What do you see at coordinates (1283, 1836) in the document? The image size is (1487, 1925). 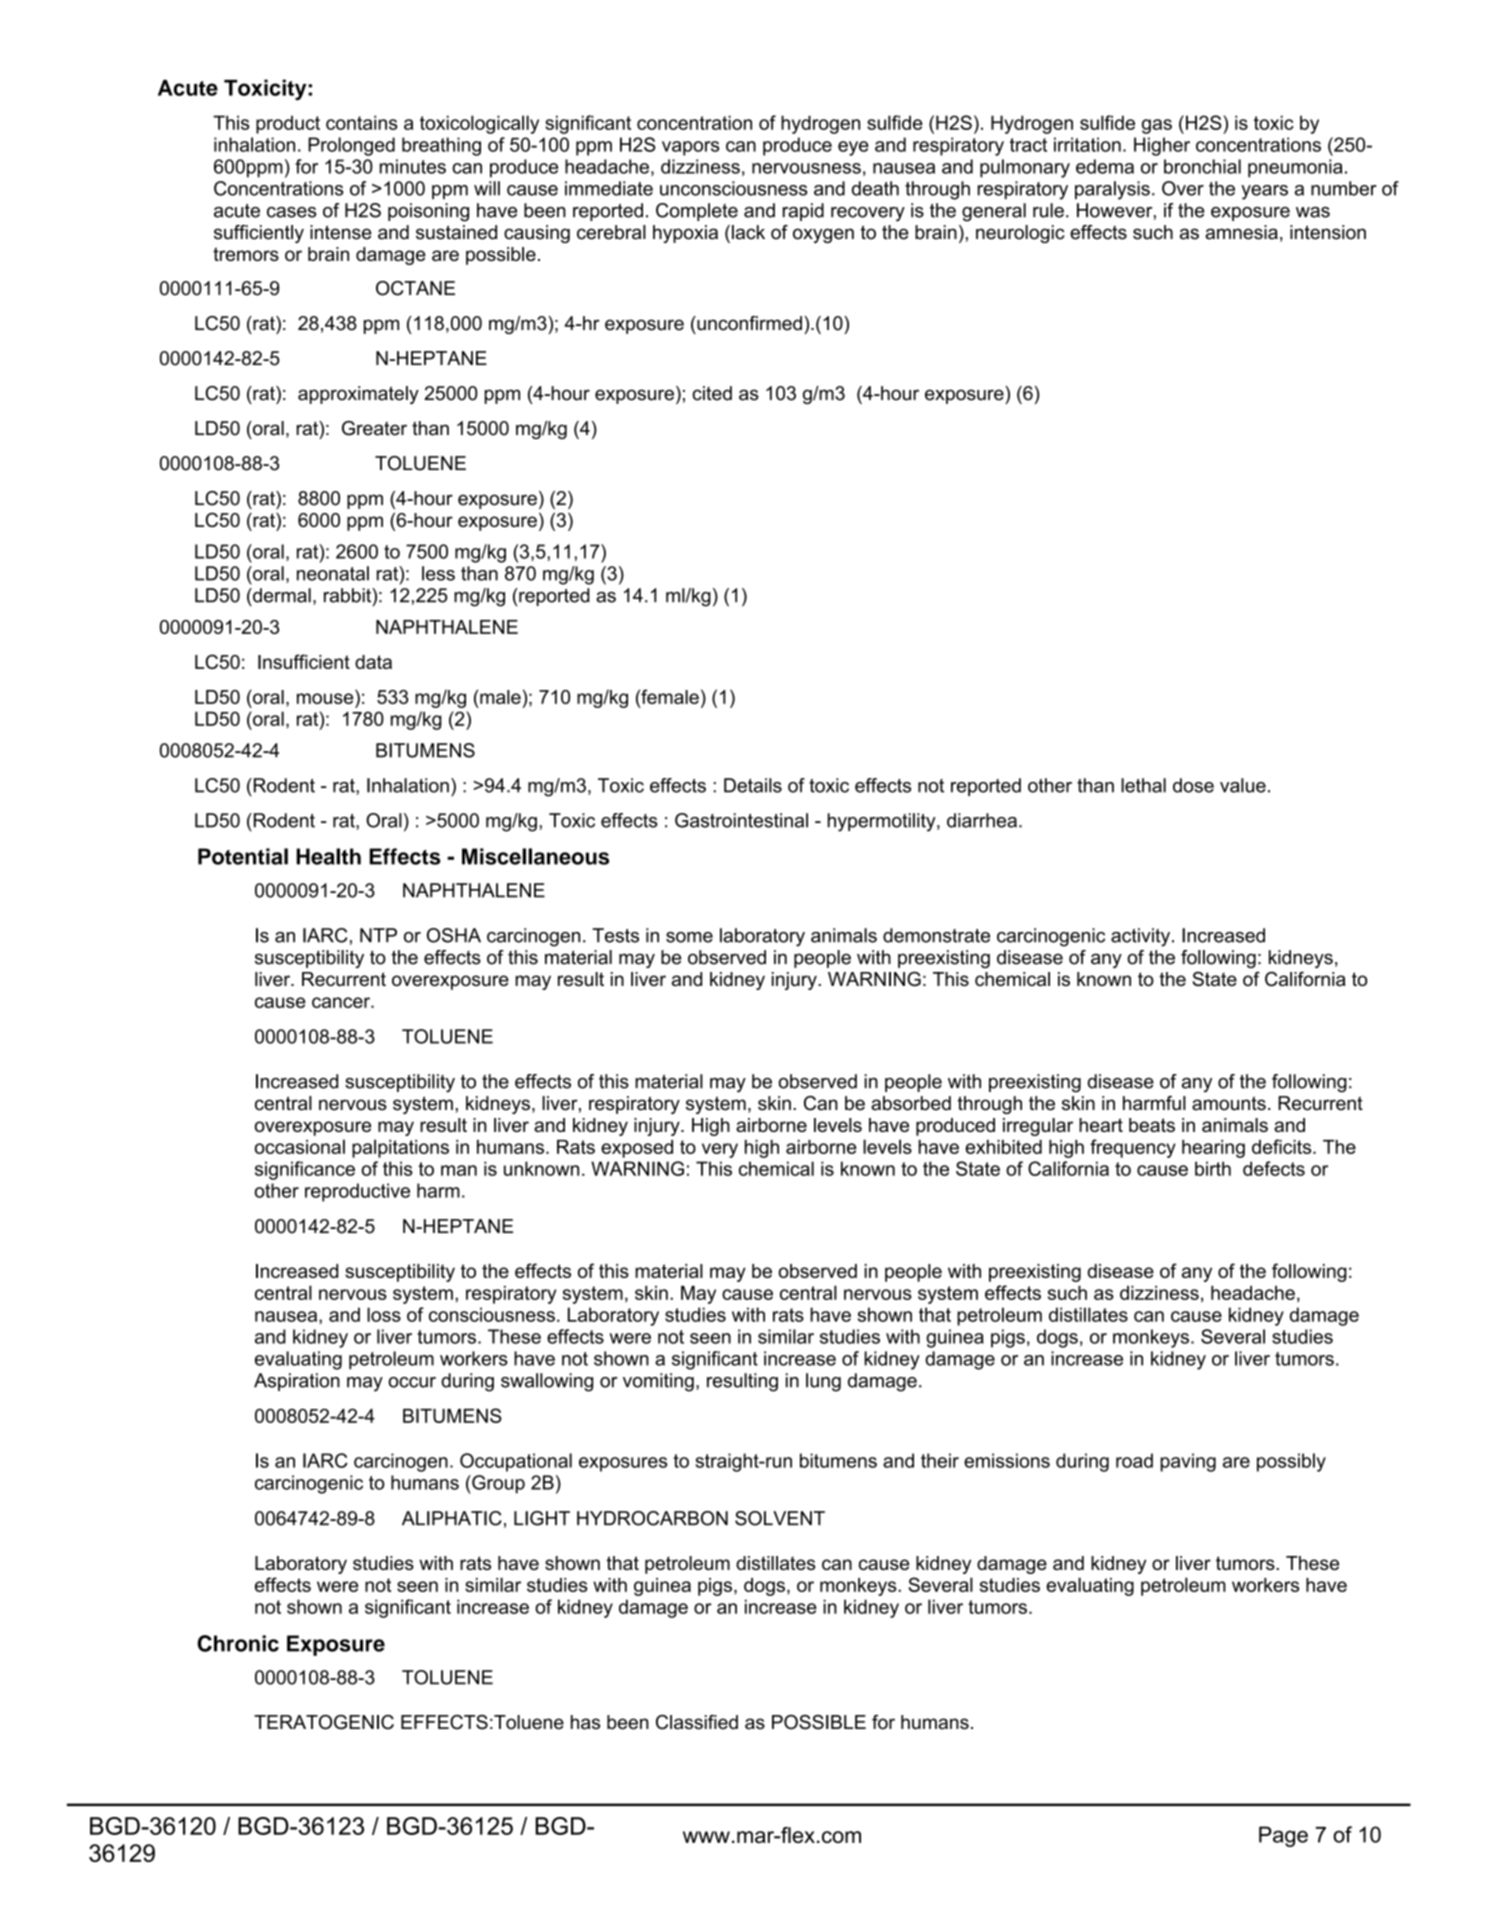 I see `Page` at bounding box center [1283, 1836].
